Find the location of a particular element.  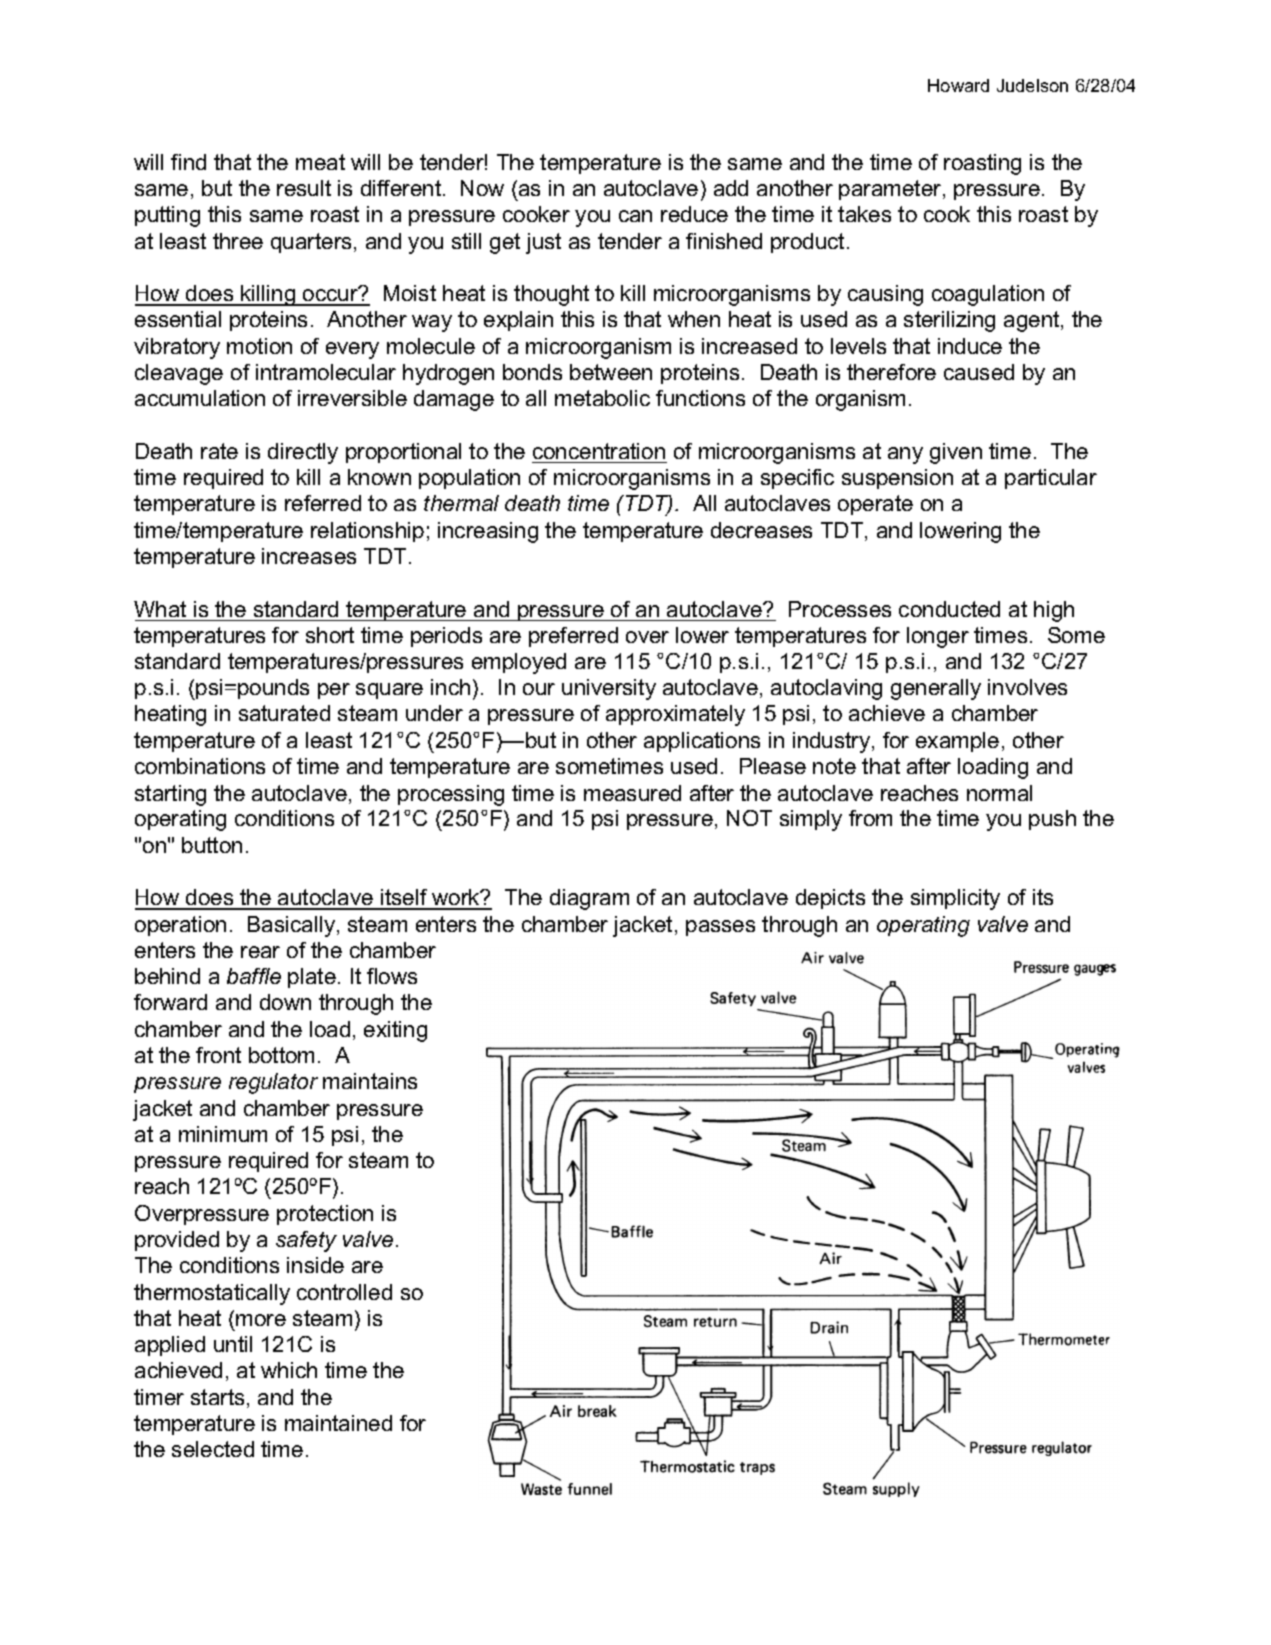

can is located at coordinates (635, 216).
